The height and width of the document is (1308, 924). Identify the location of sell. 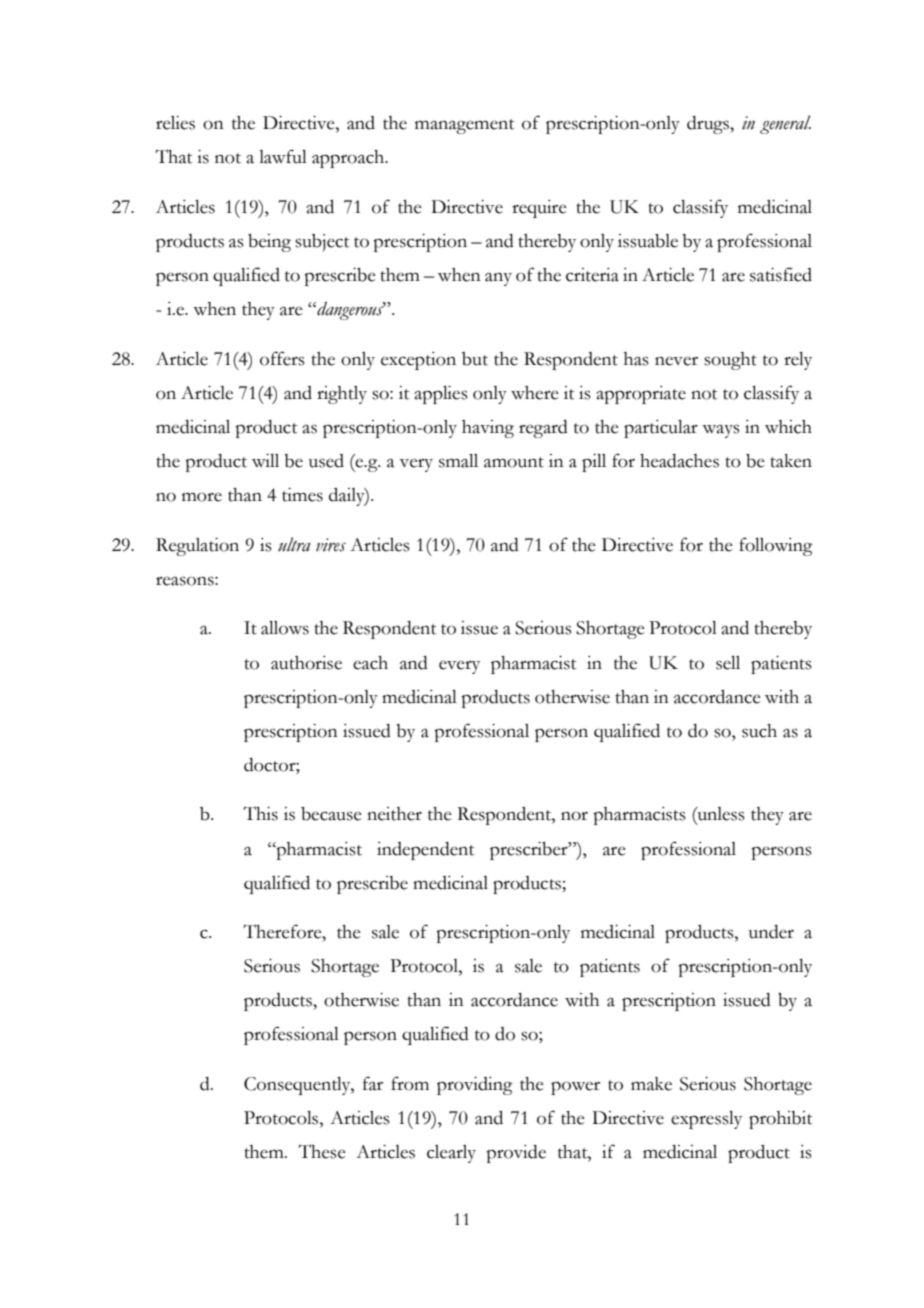
(728, 663).
